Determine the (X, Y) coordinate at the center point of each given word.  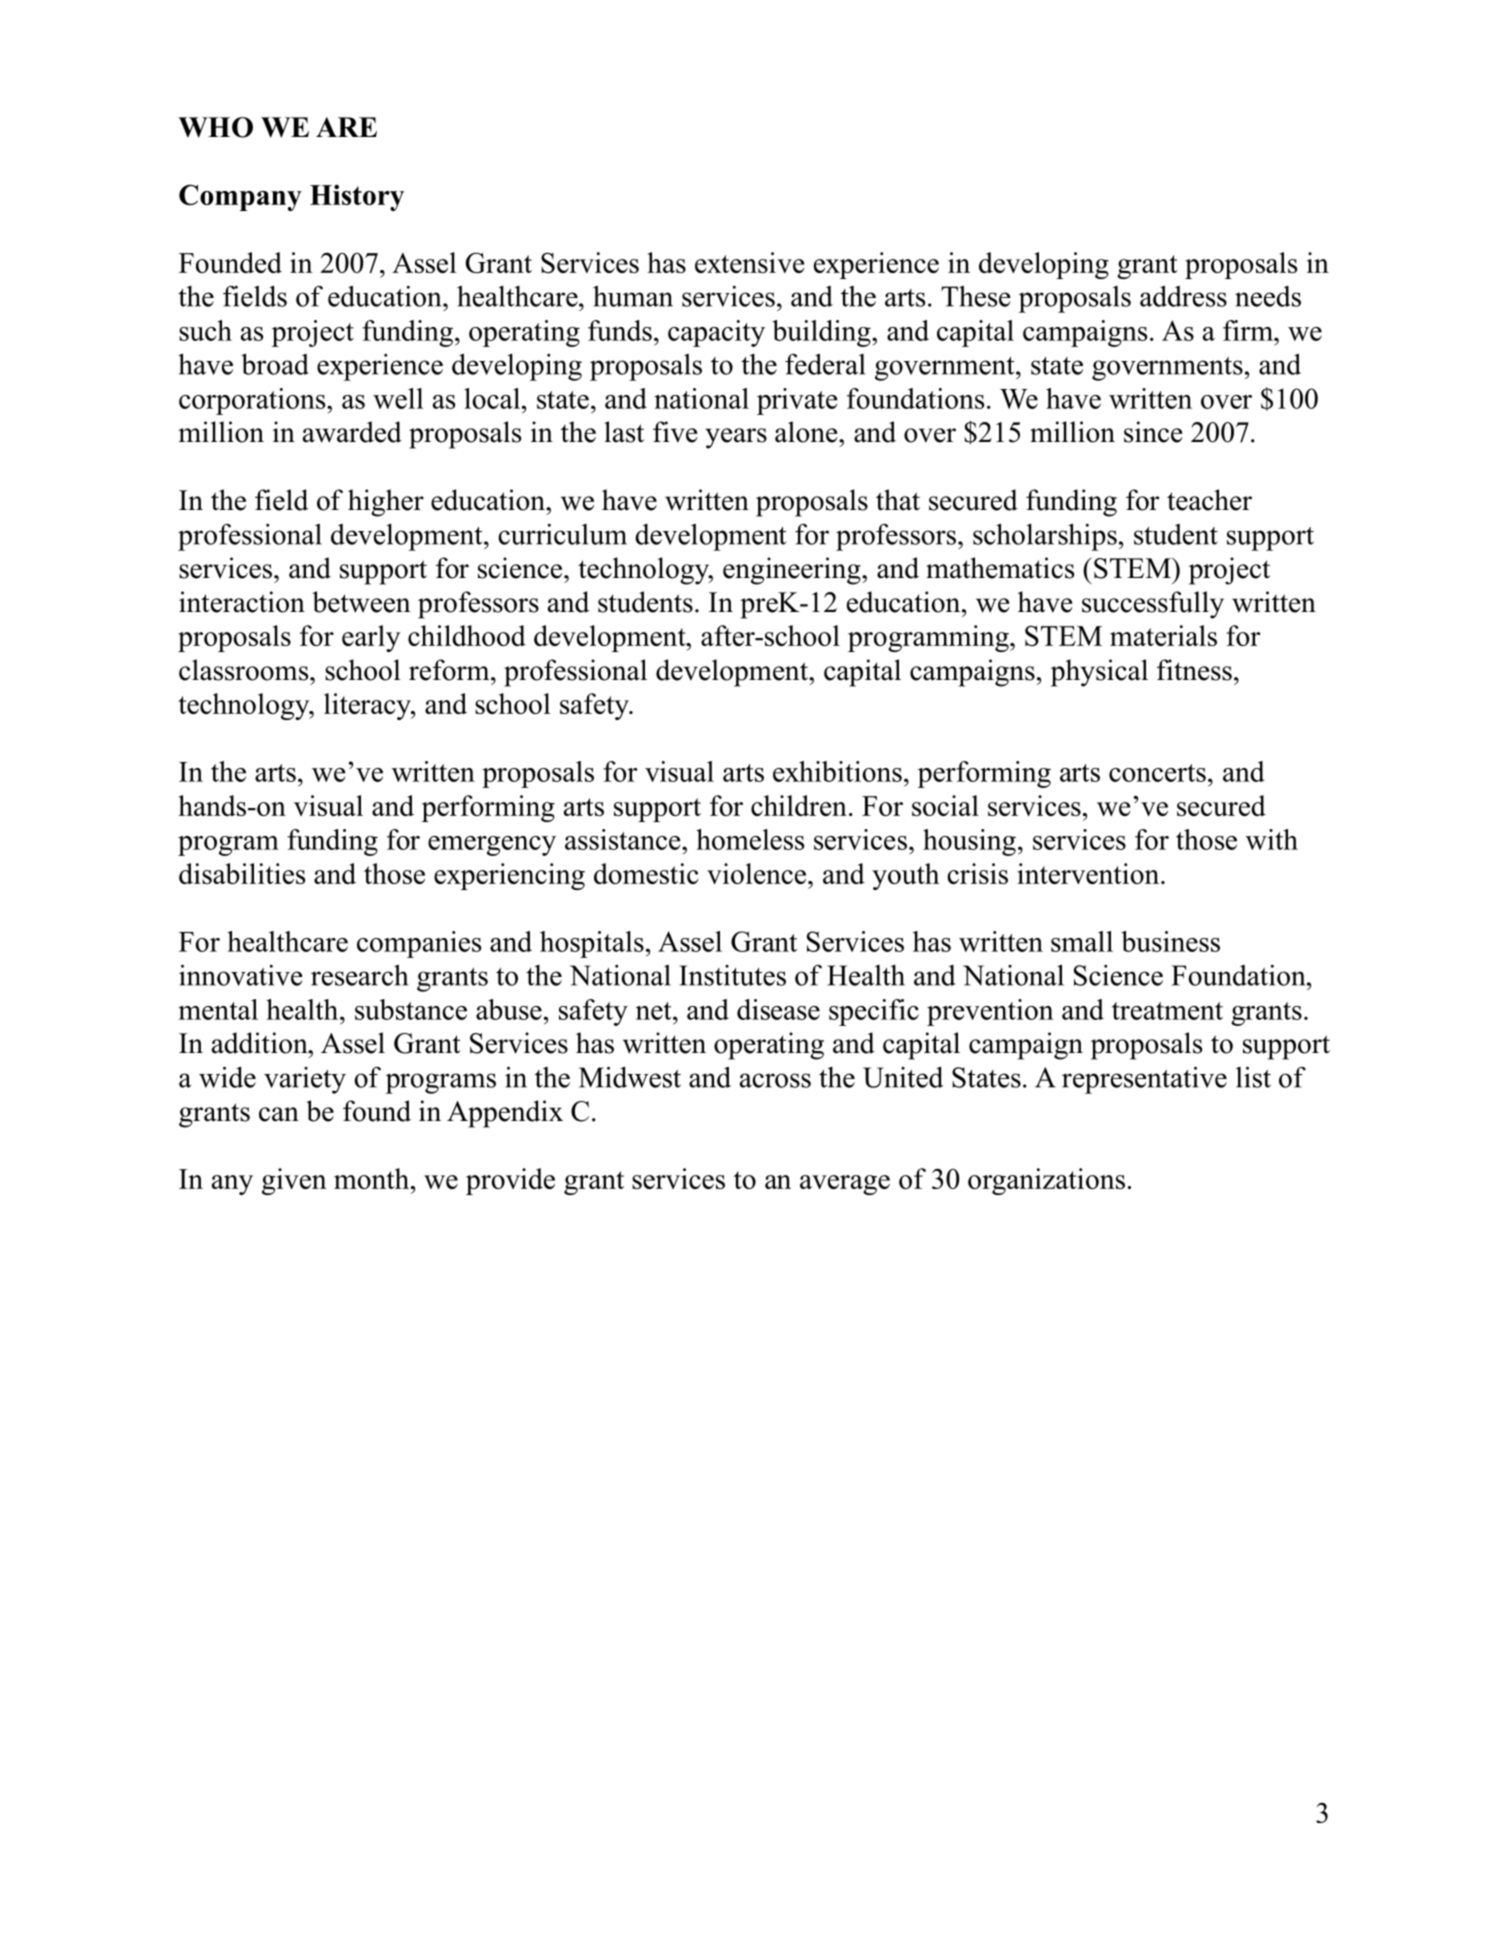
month (373, 1178)
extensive (749, 262)
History (357, 198)
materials (1163, 635)
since (1153, 432)
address (1183, 296)
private (797, 401)
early (371, 638)
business (1170, 941)
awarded (352, 432)
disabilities (242, 873)
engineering (793, 571)
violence (756, 873)
